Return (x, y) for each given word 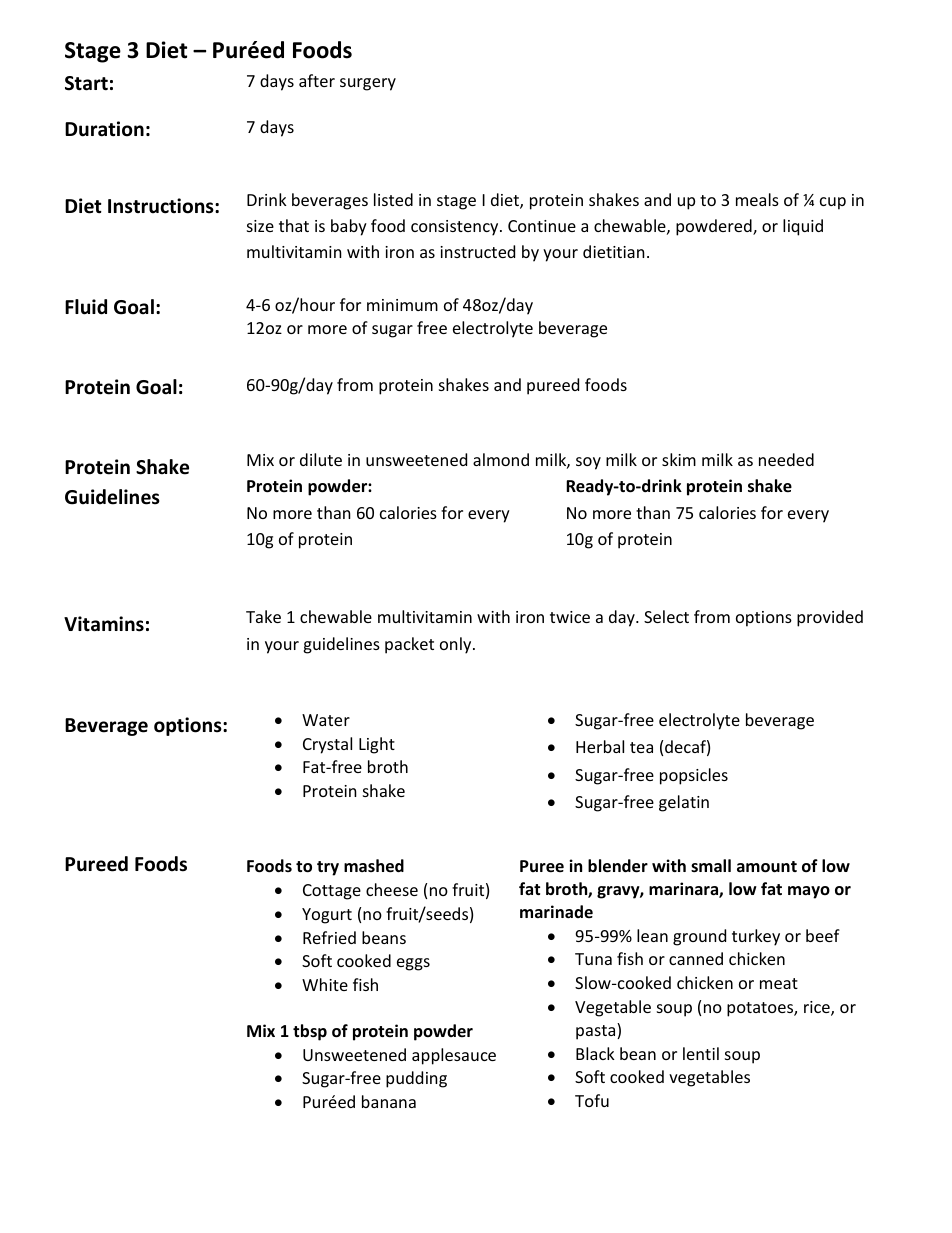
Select (666, 616)
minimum (402, 305)
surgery (368, 84)
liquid (803, 227)
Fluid (86, 307)
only (457, 645)
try (328, 868)
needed (786, 459)
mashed (374, 866)
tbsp (310, 1032)
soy (588, 463)
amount (767, 867)
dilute (321, 459)
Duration (104, 129)
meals (757, 199)
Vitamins (104, 624)
